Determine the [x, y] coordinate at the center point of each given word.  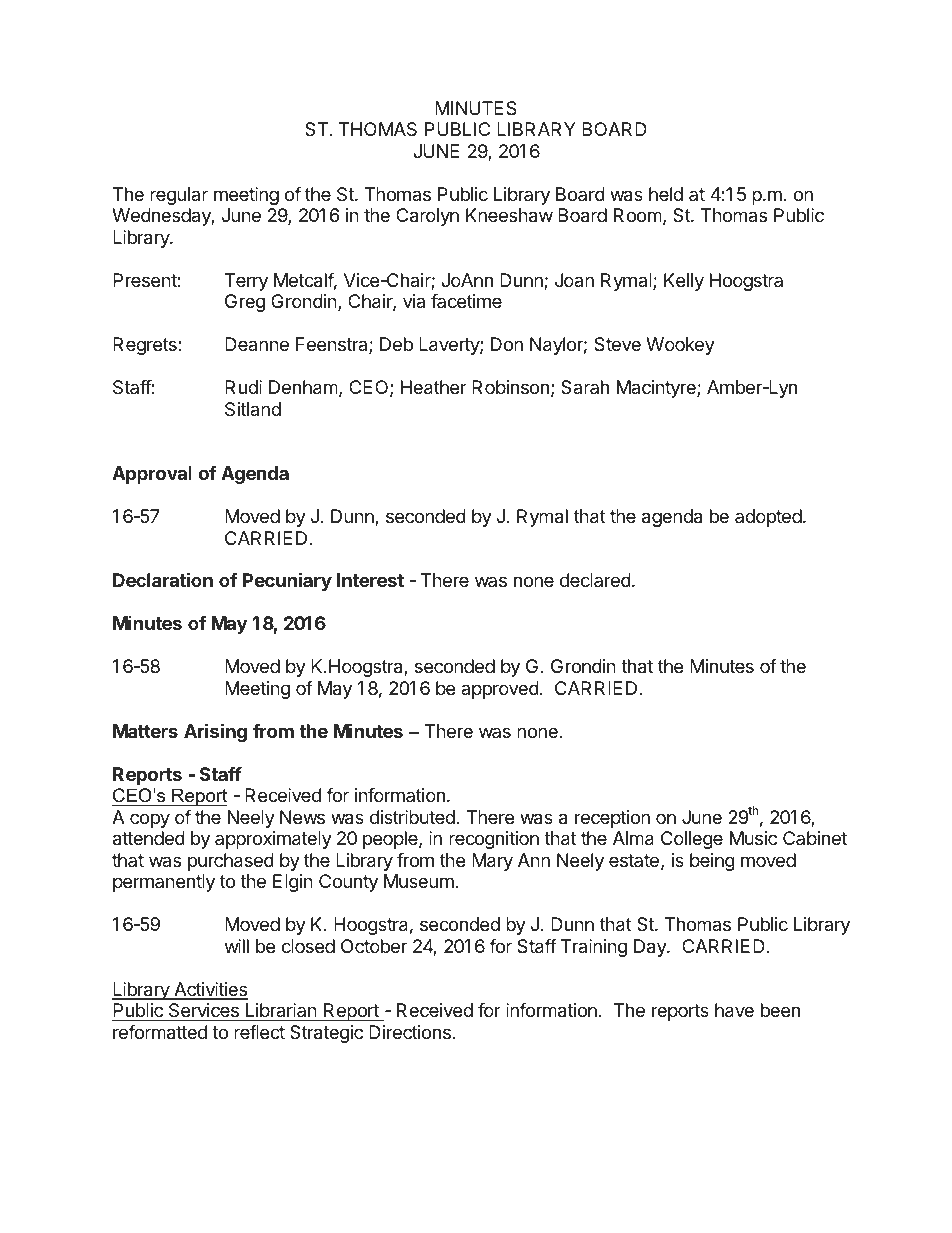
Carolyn [427, 217]
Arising [215, 732]
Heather [434, 387]
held [666, 194]
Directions [410, 1032]
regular [179, 196]
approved [500, 690]
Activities [210, 990]
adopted [768, 518]
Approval [152, 475]
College [692, 840]
